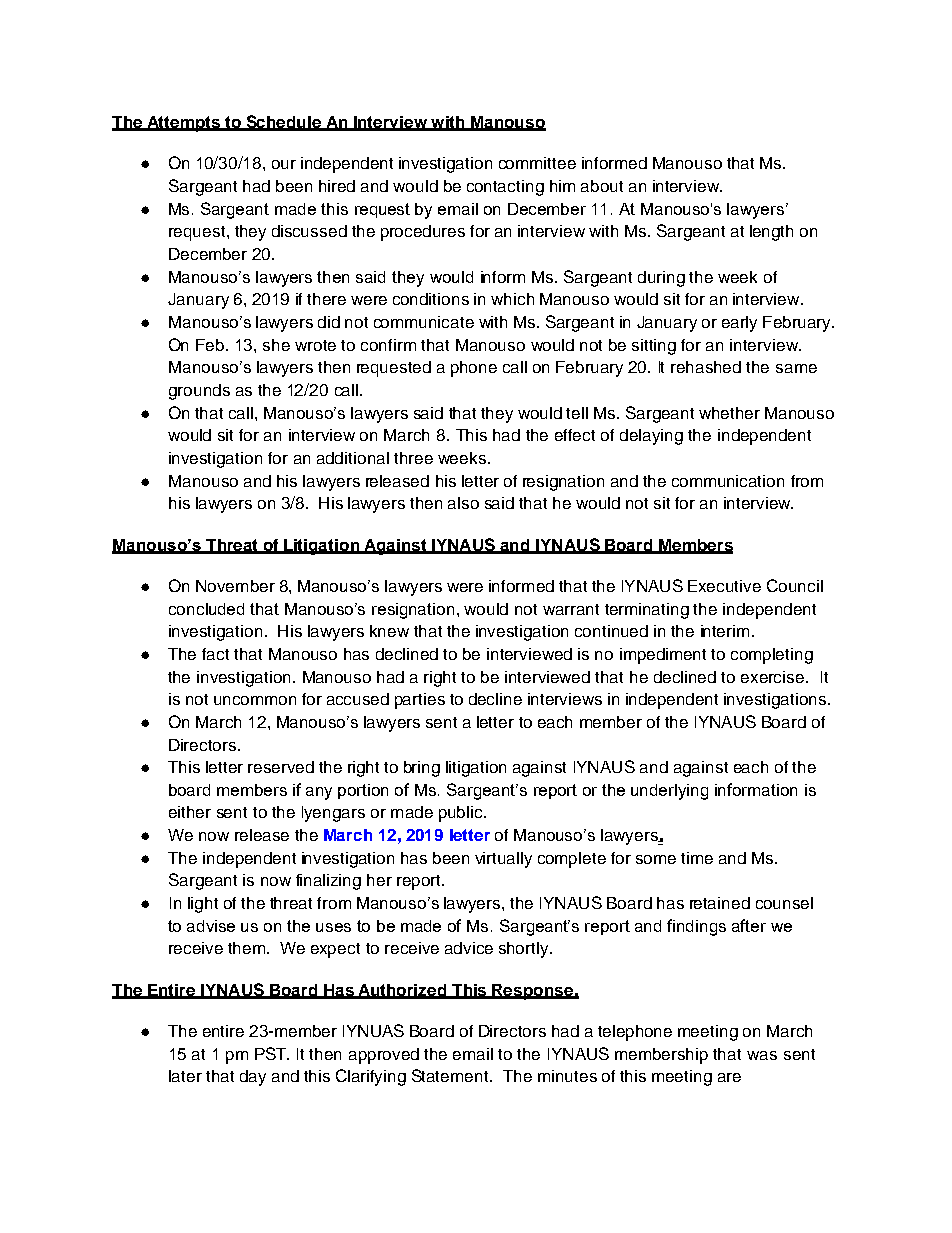 The height and width of the screenshot is (1233, 952). Describe the element at coordinates (281, 767) in the screenshot. I see `reserved` at that location.
